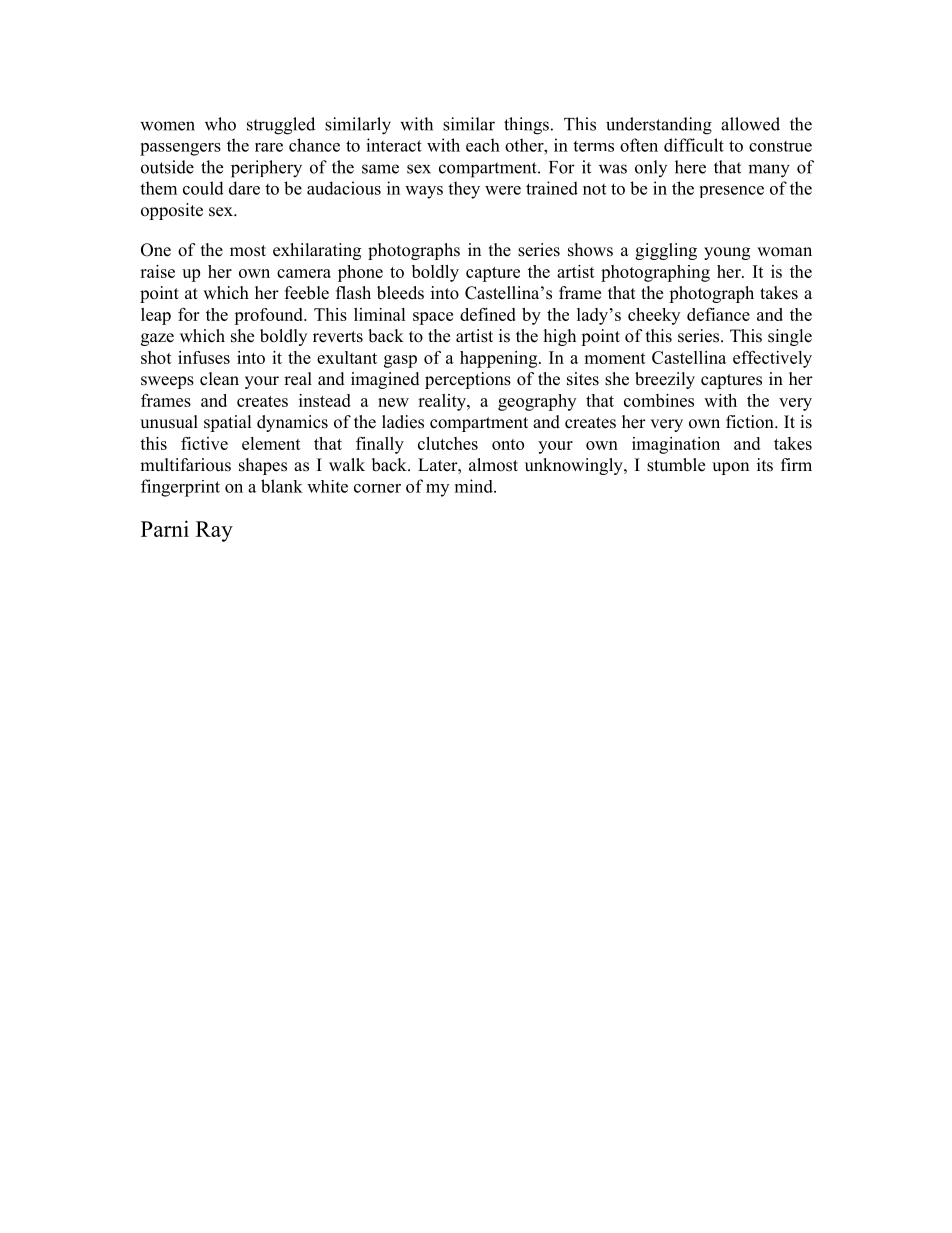 The image size is (952, 1233). I want to click on profound, so click(269, 316).
